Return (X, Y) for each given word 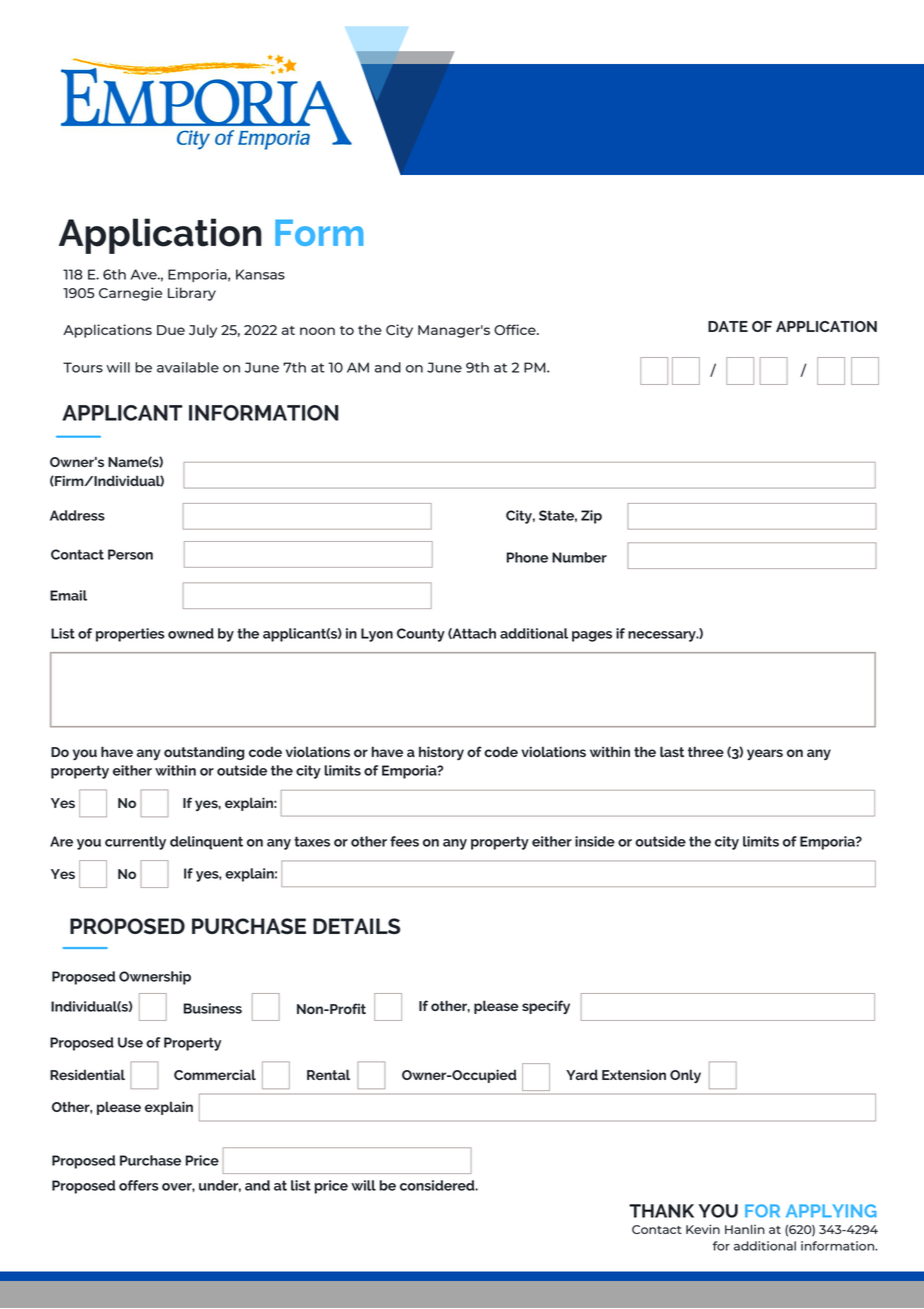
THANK (661, 1211)
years (765, 754)
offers (139, 1185)
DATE (728, 326)
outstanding (204, 753)
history (441, 753)
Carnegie (130, 294)
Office (516, 329)
